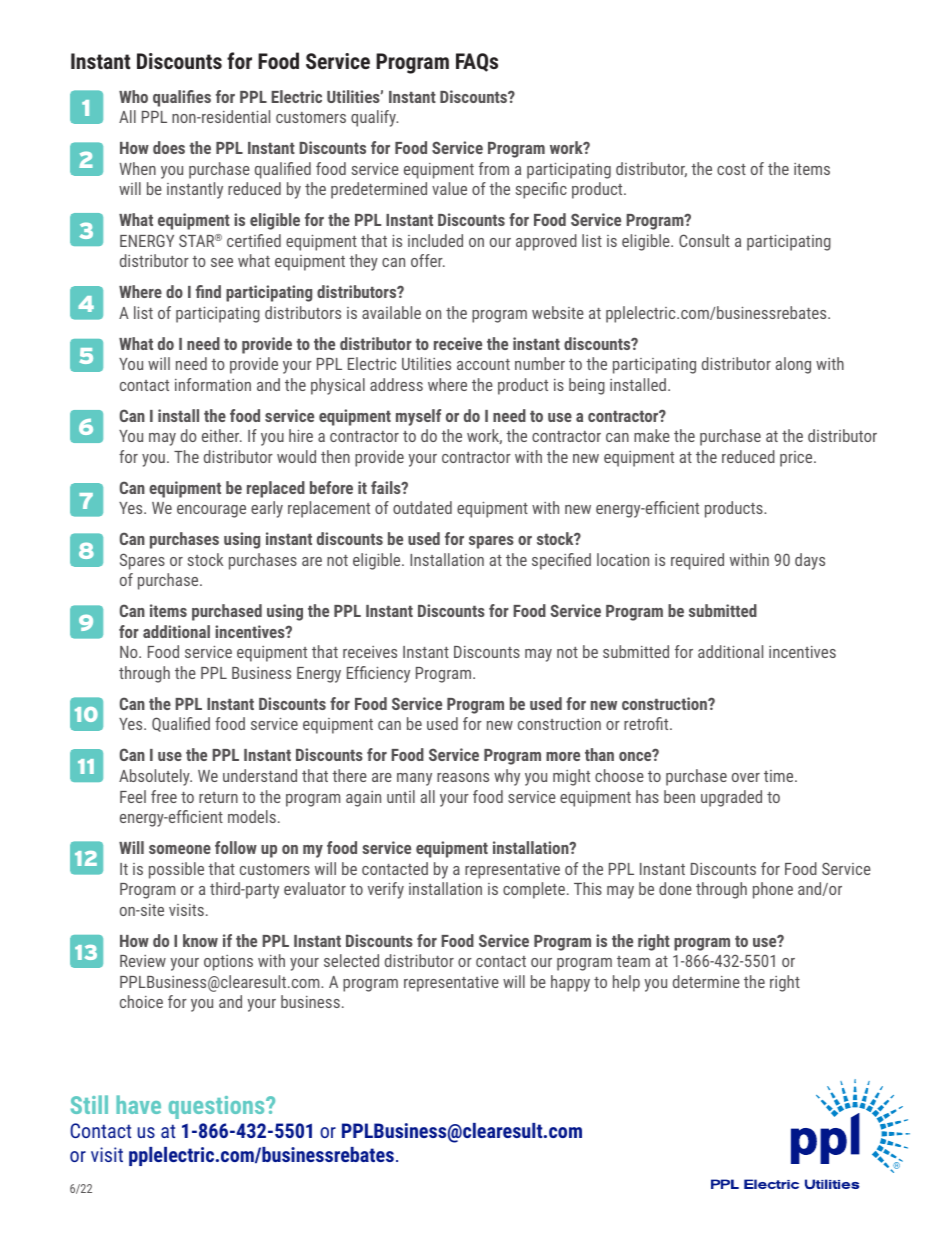  What do you see at coordinates (176, 870) in the page?
I see `possible` at bounding box center [176, 870].
